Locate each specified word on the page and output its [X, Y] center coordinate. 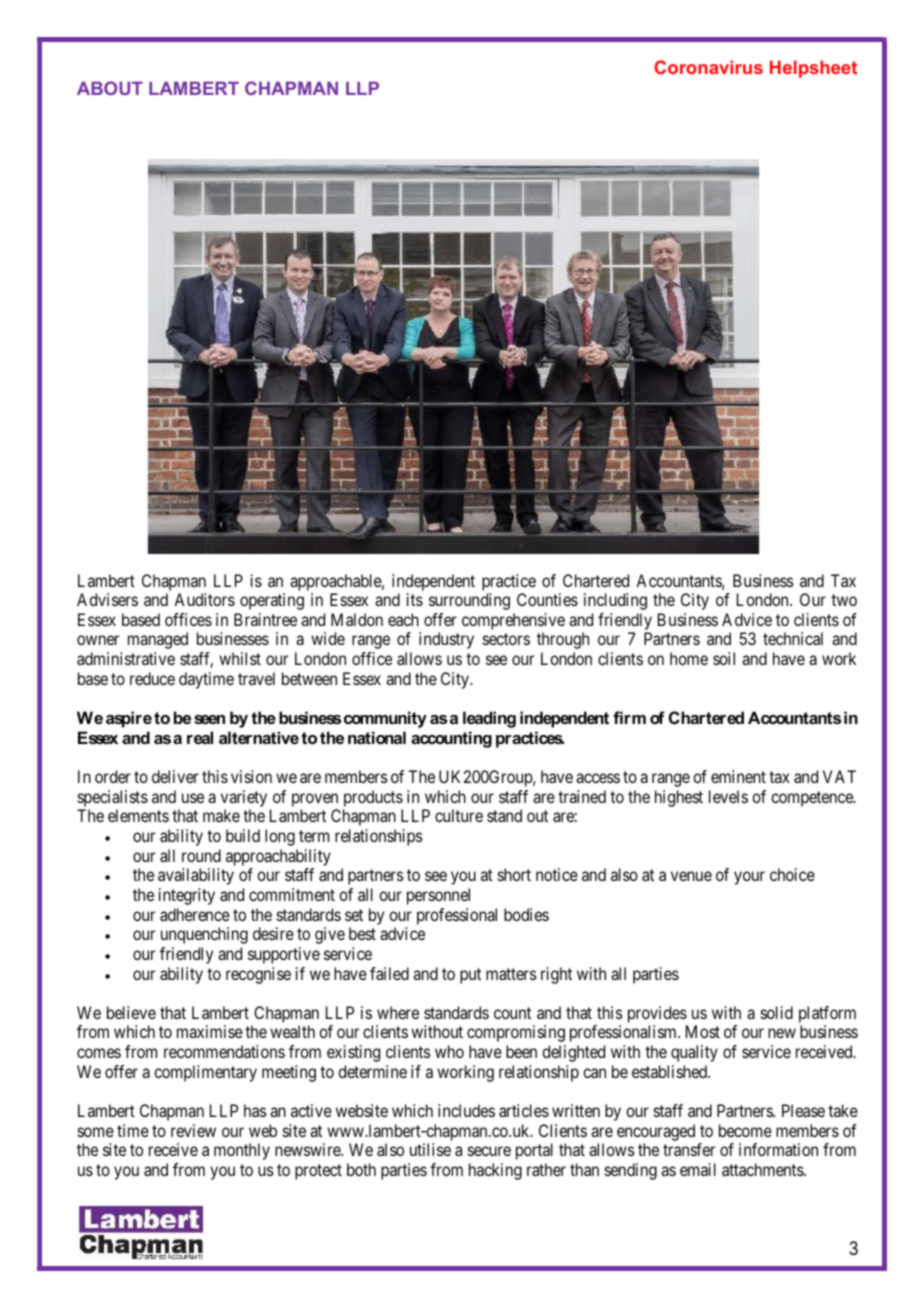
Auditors [204, 599]
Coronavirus [708, 67]
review [193, 1130]
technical [793, 638]
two [844, 600]
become [745, 1130]
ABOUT [110, 88]
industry [446, 640]
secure [489, 1151]
